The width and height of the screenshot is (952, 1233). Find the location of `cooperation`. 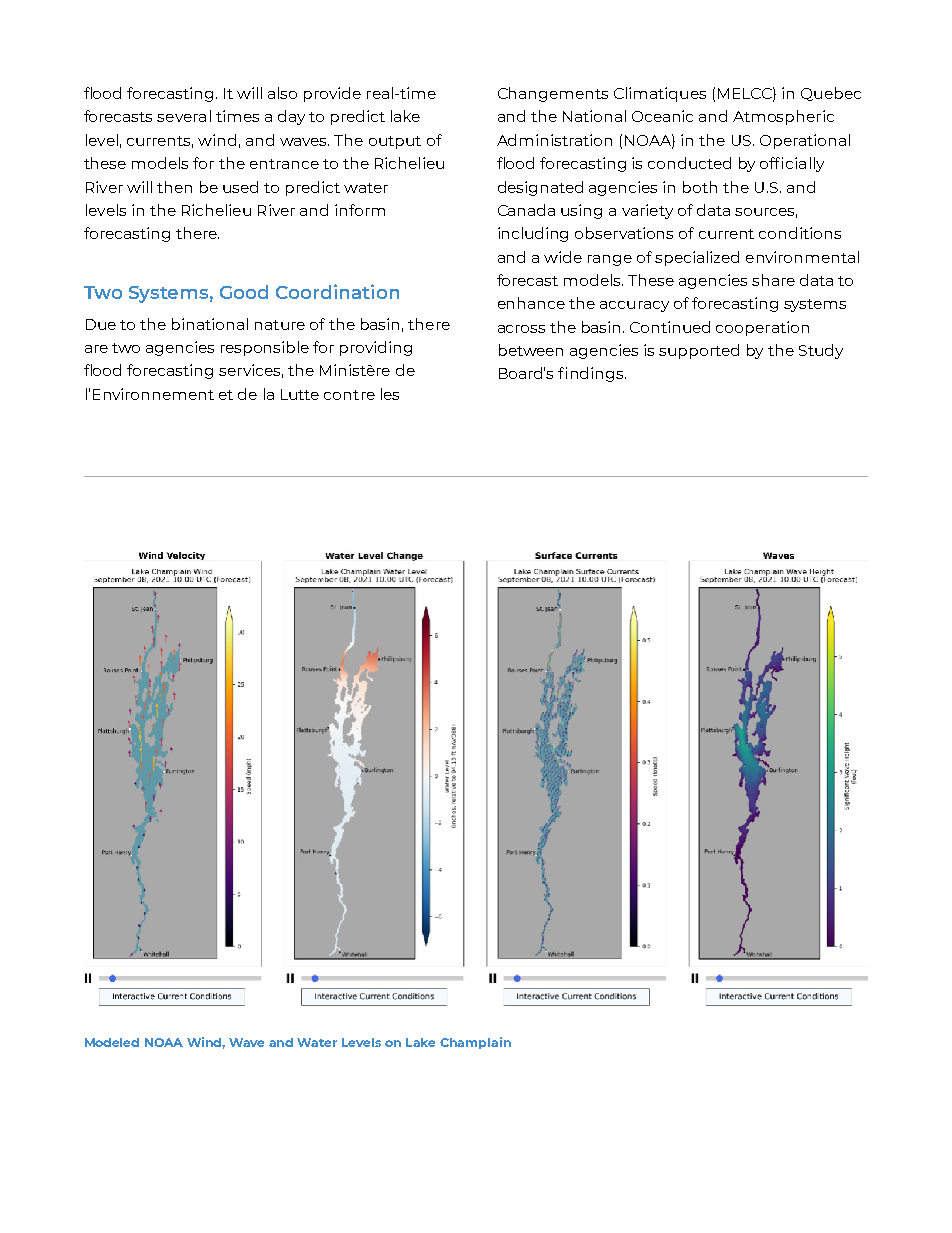

cooperation is located at coordinates (762, 328).
